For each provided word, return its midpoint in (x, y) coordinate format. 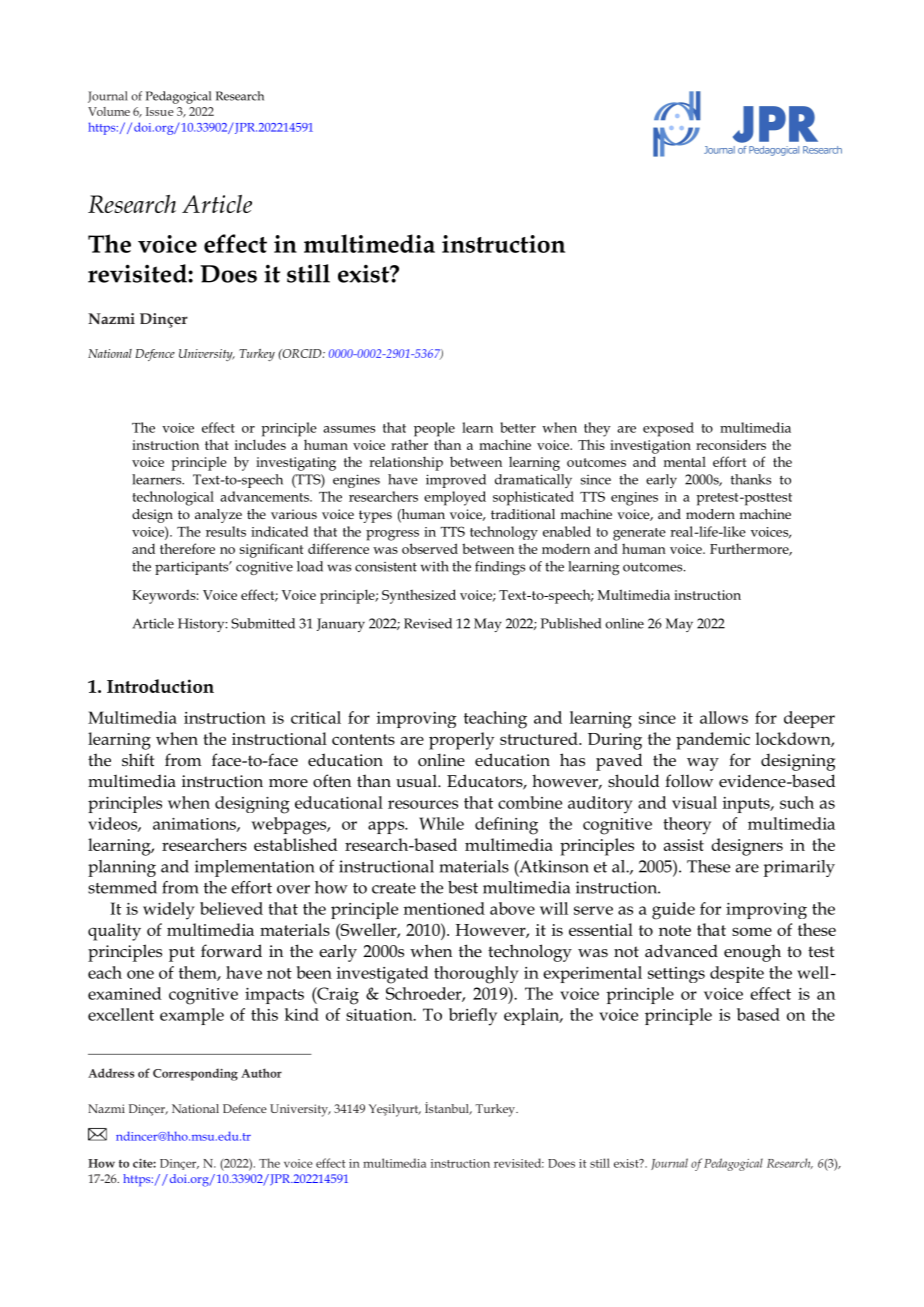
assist (684, 845)
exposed (668, 429)
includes (260, 444)
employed (455, 498)
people (434, 429)
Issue (160, 111)
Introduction (160, 686)
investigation (650, 447)
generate (639, 534)
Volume (109, 111)
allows (724, 717)
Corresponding (195, 1074)
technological (173, 498)
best (463, 887)
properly (461, 741)
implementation (255, 868)
